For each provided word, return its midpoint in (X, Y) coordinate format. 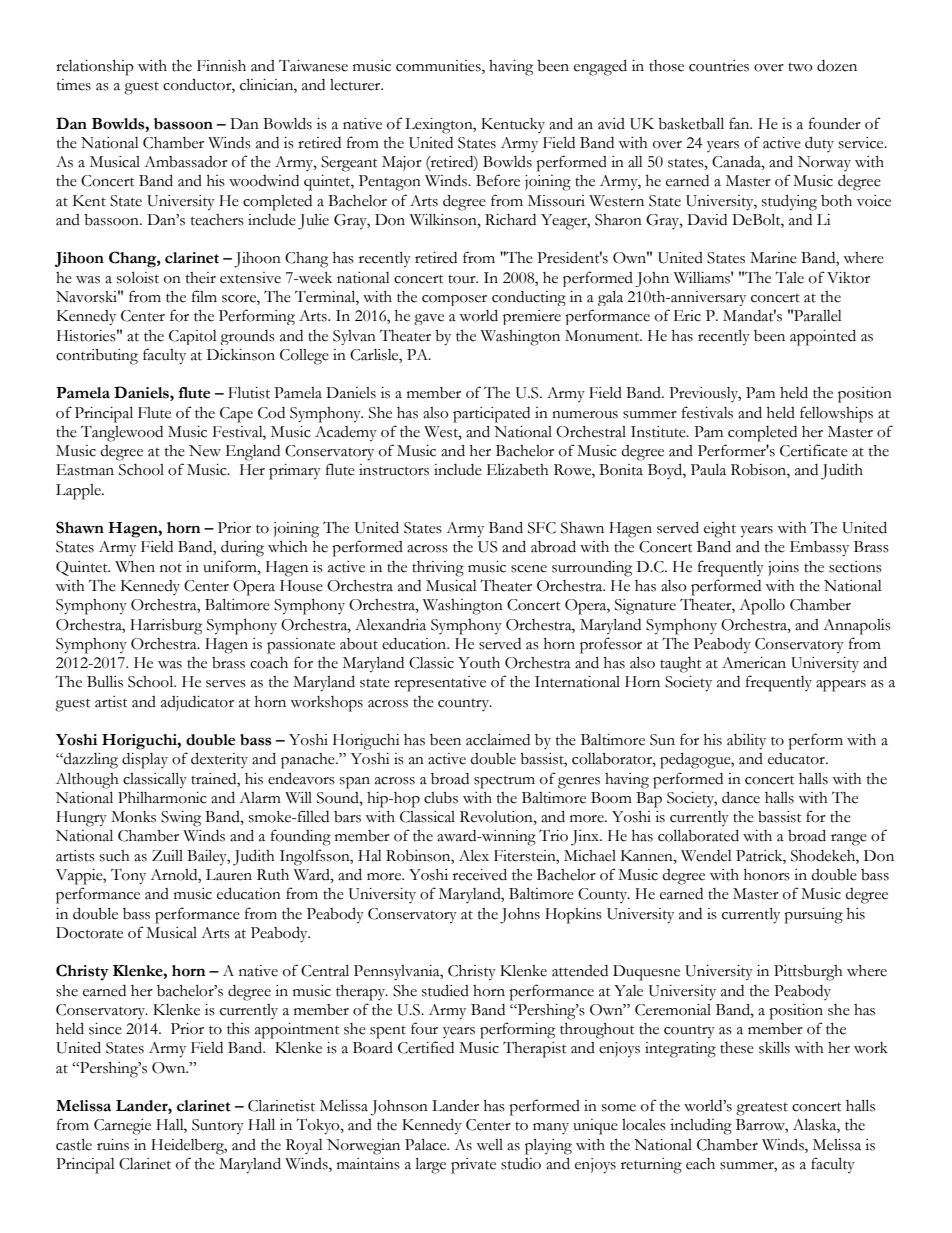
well (489, 1145)
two (800, 67)
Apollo (762, 607)
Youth (479, 663)
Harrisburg (166, 627)
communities (439, 67)
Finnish (221, 66)
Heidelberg (189, 1147)
